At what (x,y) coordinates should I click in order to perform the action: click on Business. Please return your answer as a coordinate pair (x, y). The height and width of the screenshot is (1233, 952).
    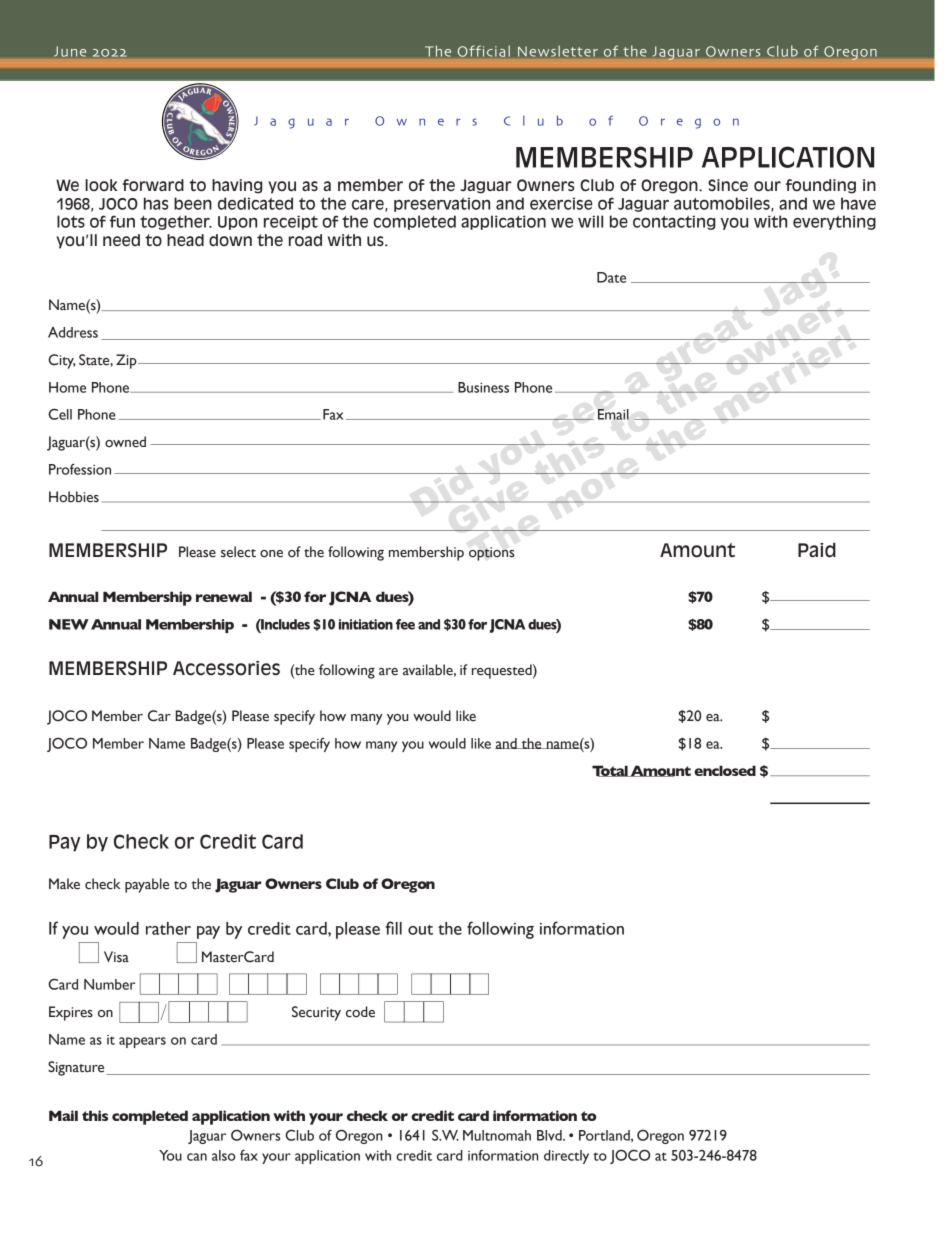
    Looking at the image, I should click on (483, 387).
